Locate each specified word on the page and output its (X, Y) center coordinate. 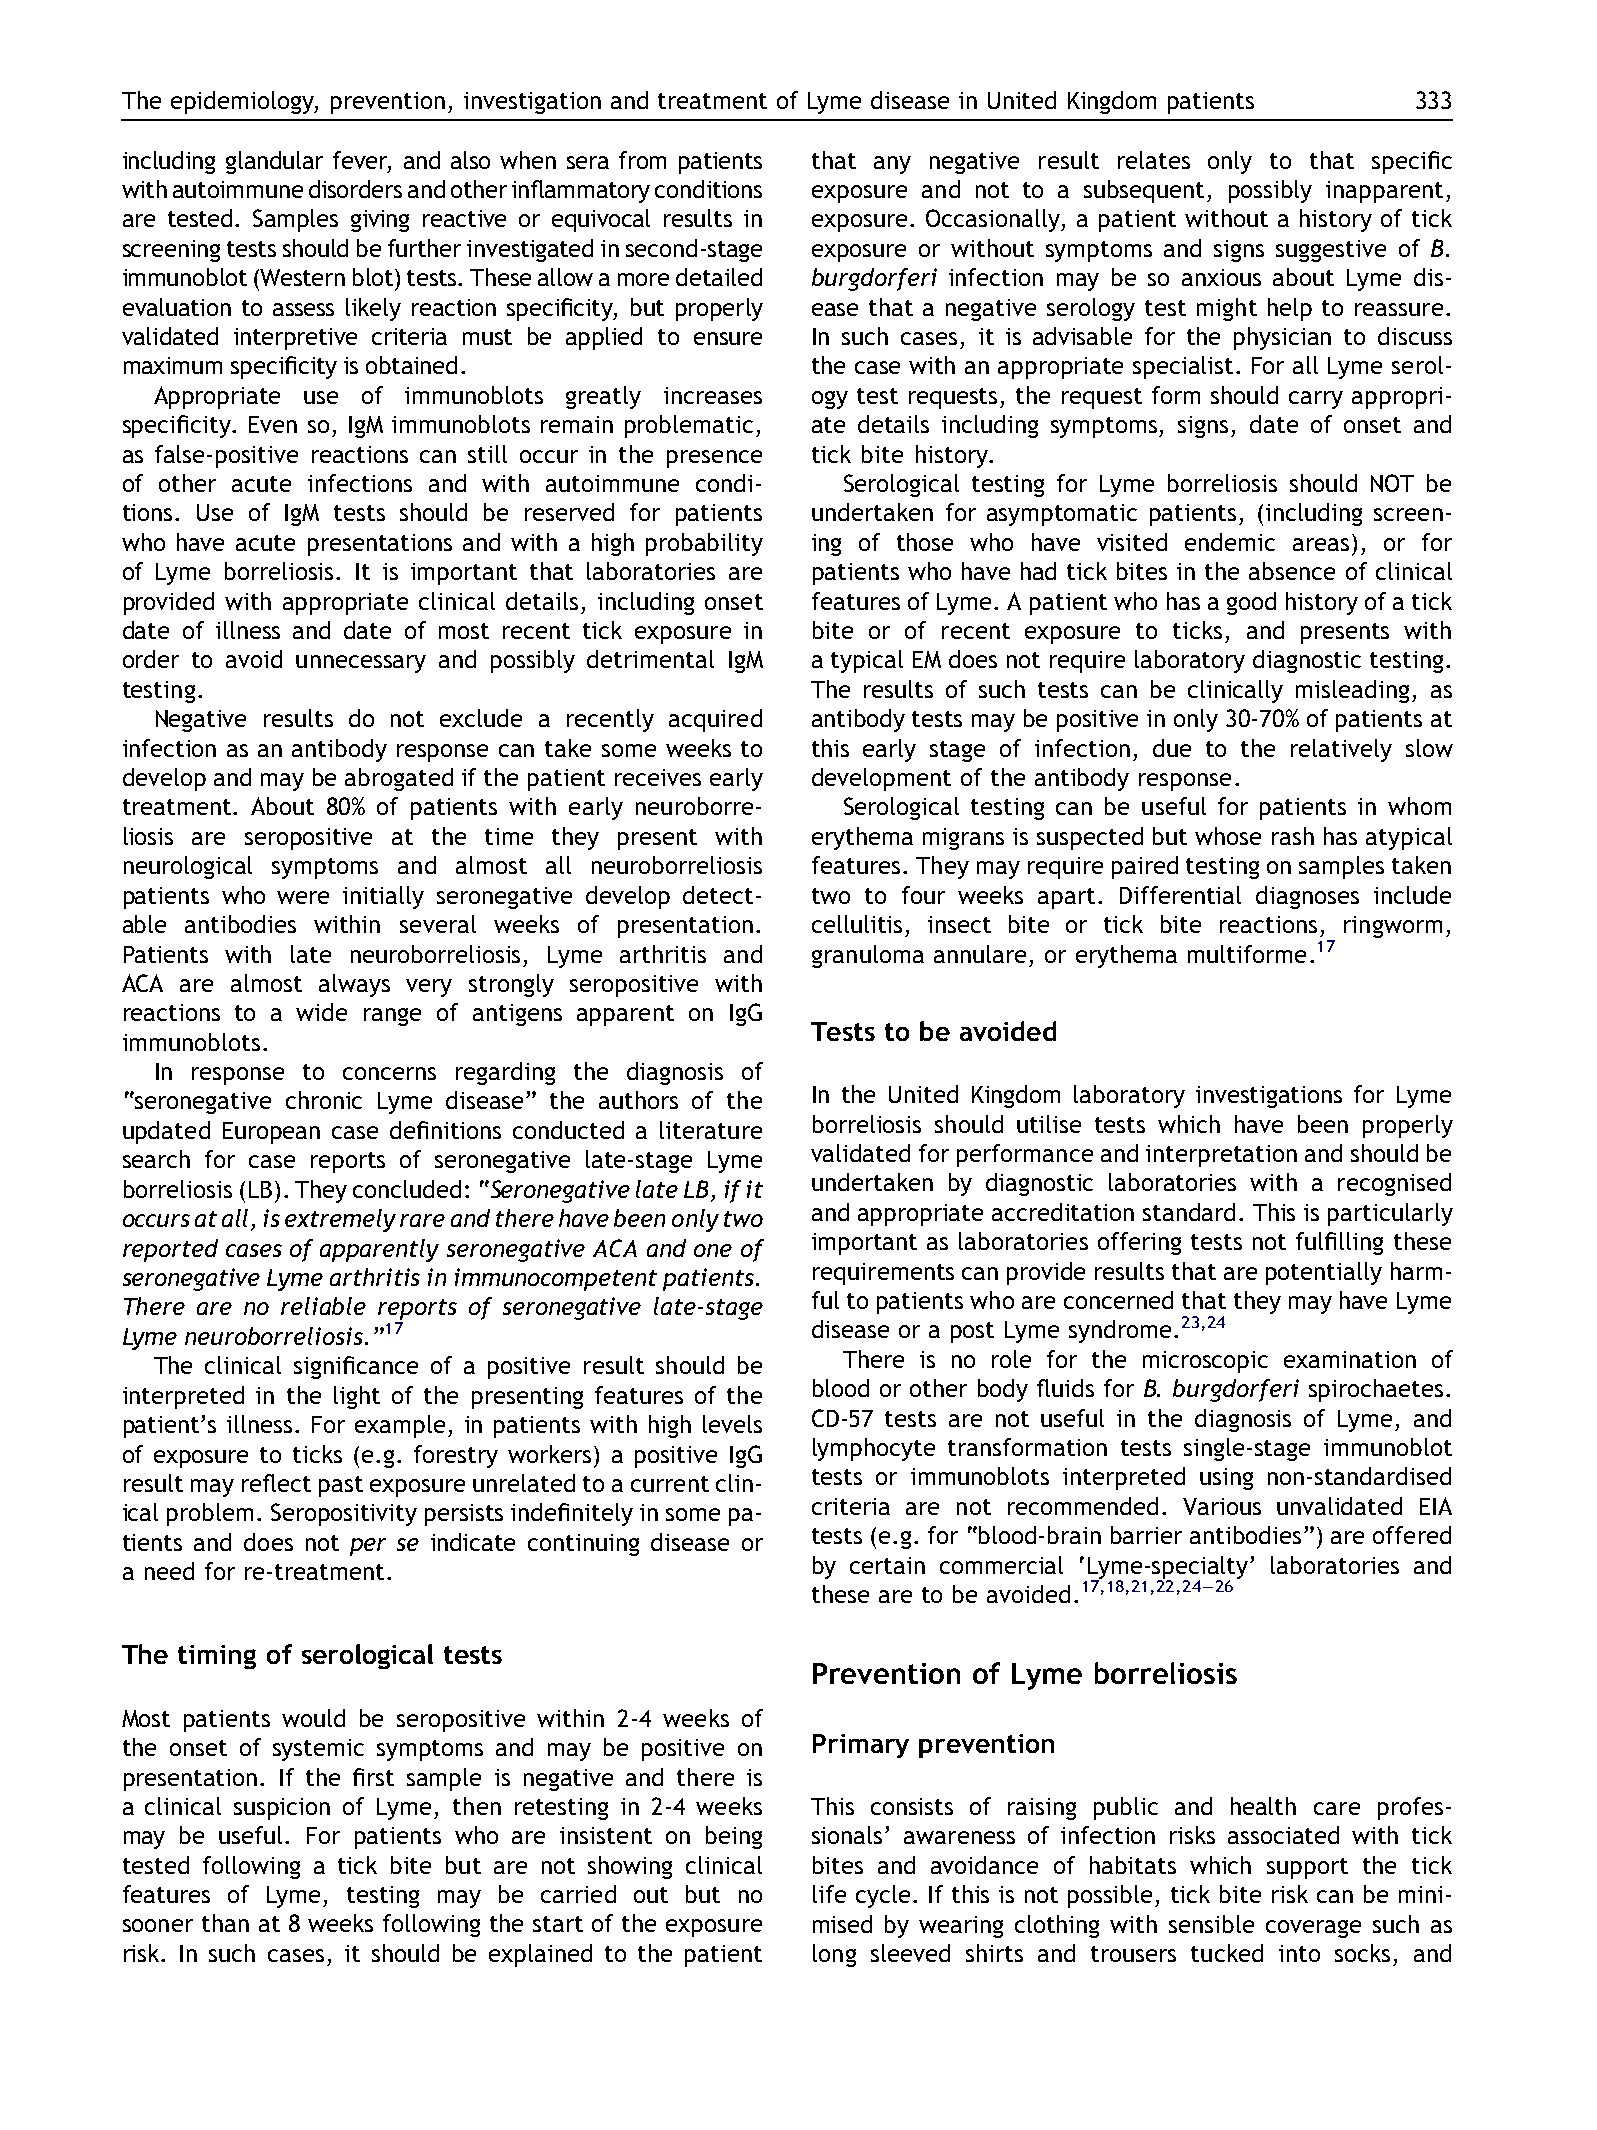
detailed (719, 277)
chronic (324, 1100)
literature (711, 1130)
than (225, 1923)
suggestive (1331, 251)
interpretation (1221, 1156)
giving (380, 221)
